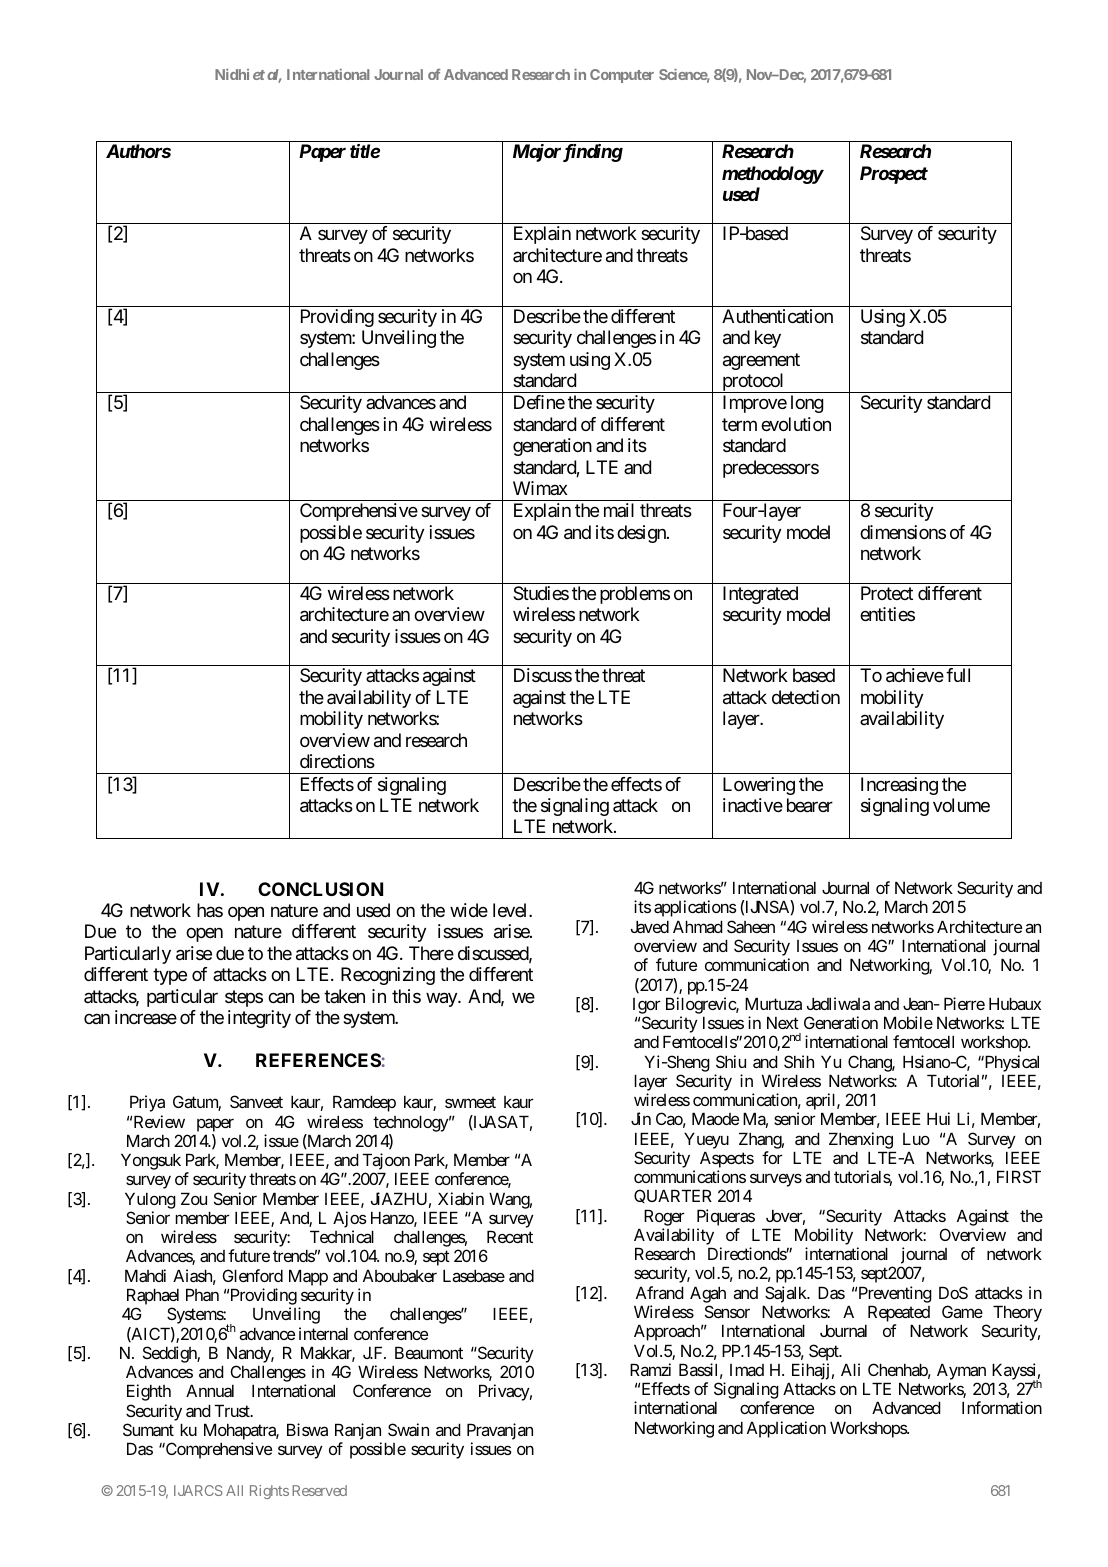 This page has width=1108, height=1567. Describe the element at coordinates (619, 510) in the page. I see `mail` at that location.
